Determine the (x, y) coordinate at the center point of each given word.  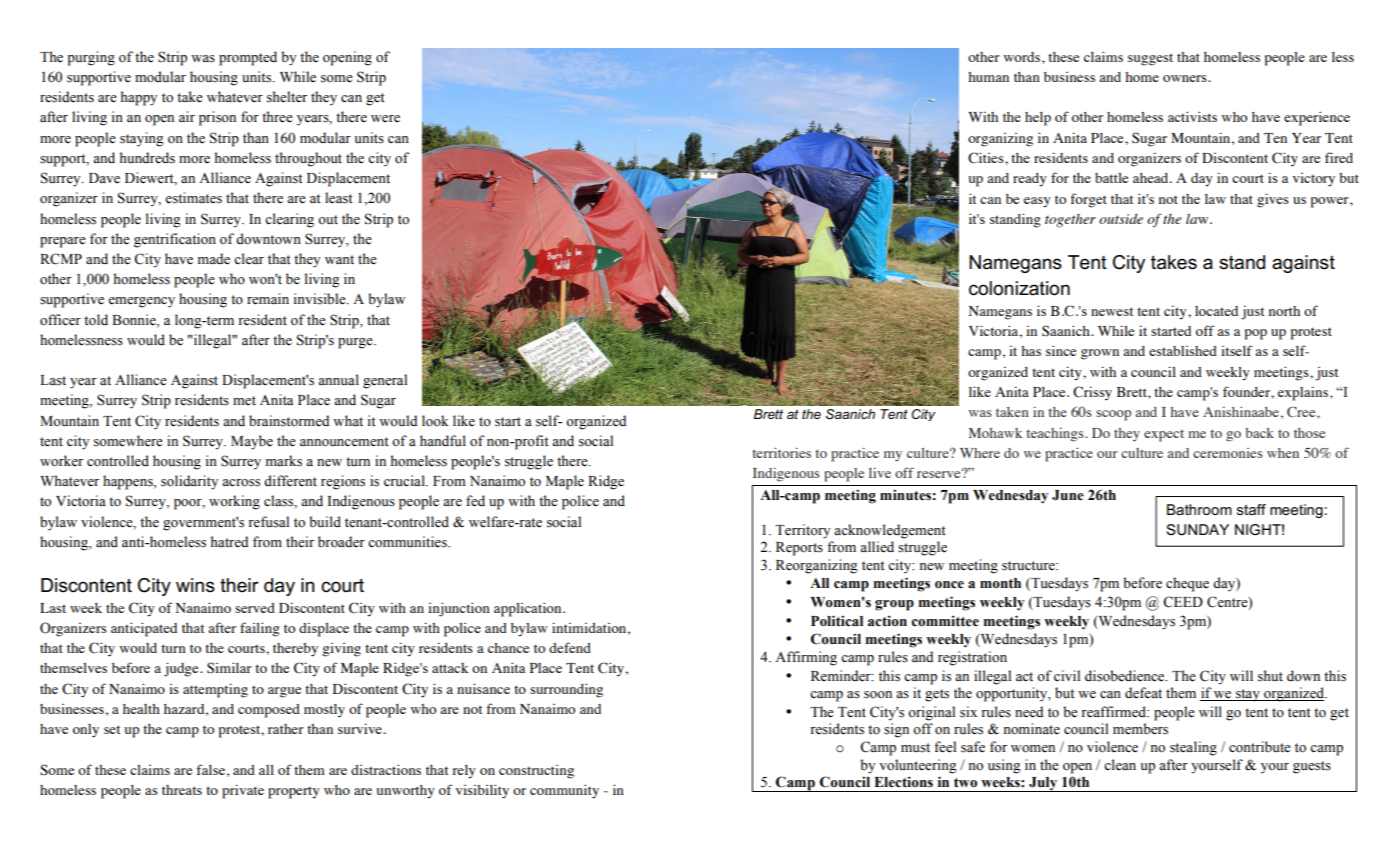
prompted (248, 58)
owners (1186, 78)
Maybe (252, 442)
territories (781, 452)
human (988, 77)
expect (1164, 436)
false (210, 769)
